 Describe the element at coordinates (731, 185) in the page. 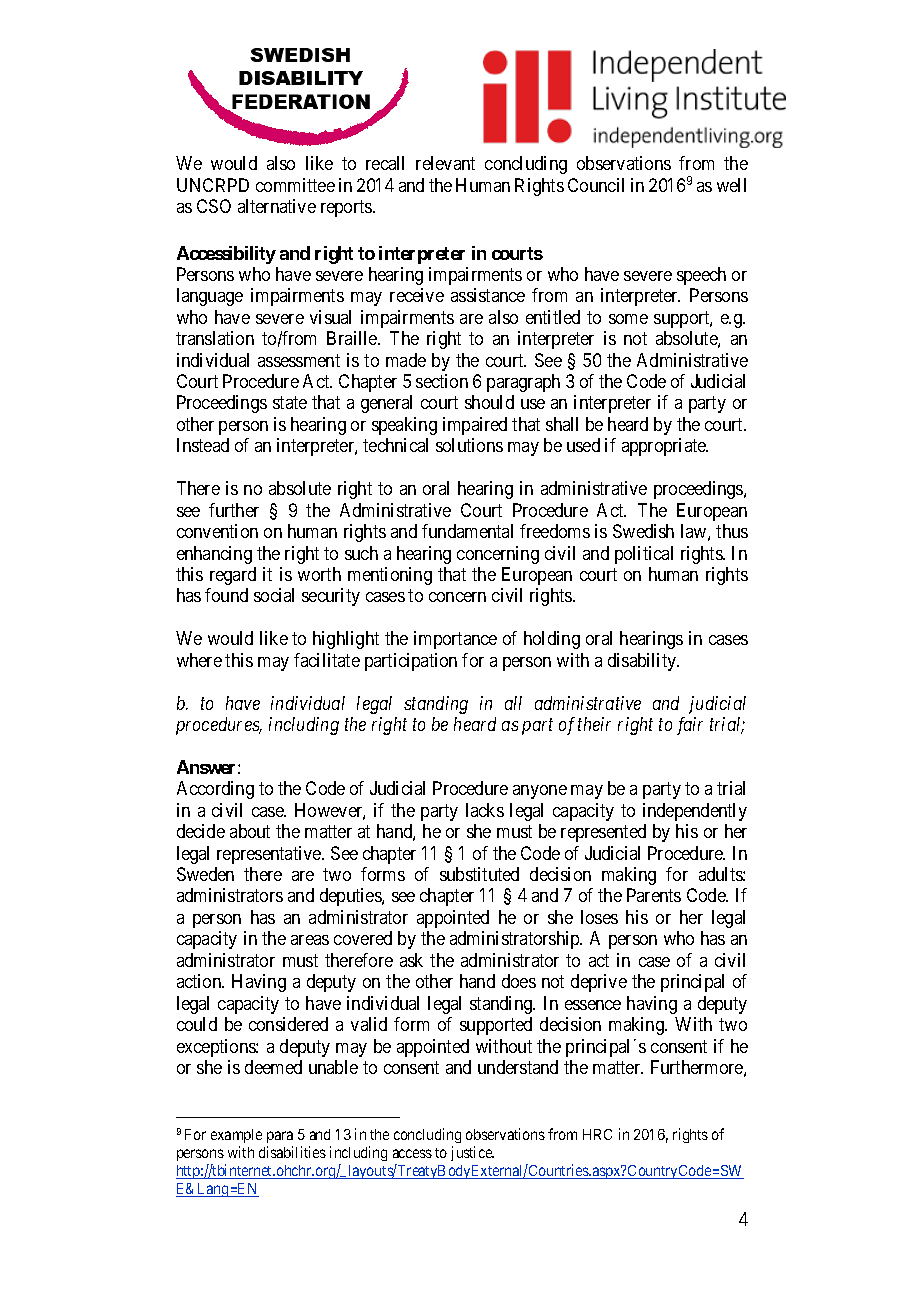

I see `well` at that location.
